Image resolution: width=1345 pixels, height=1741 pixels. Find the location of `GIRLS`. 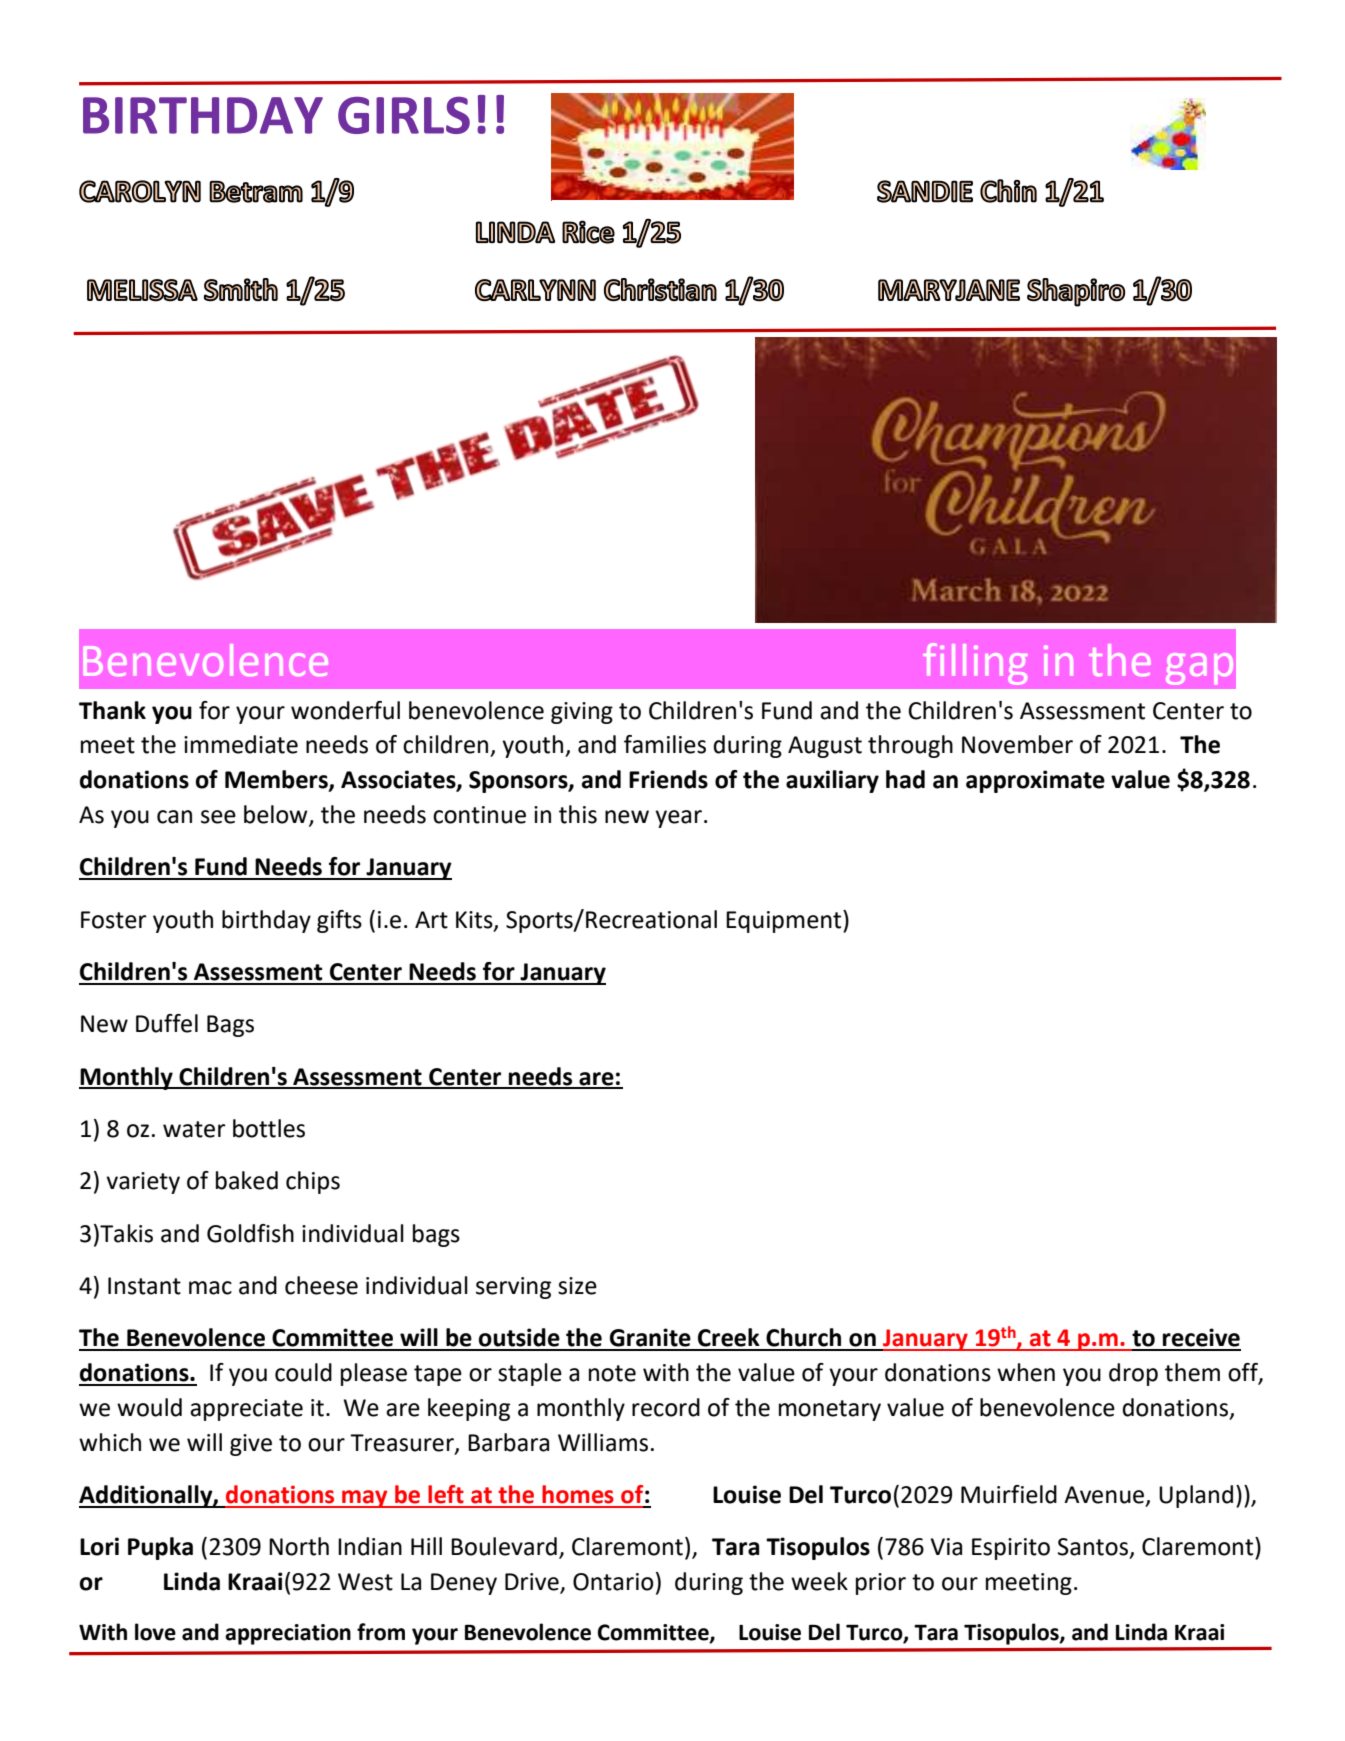

GIRLS is located at coordinates (404, 115).
